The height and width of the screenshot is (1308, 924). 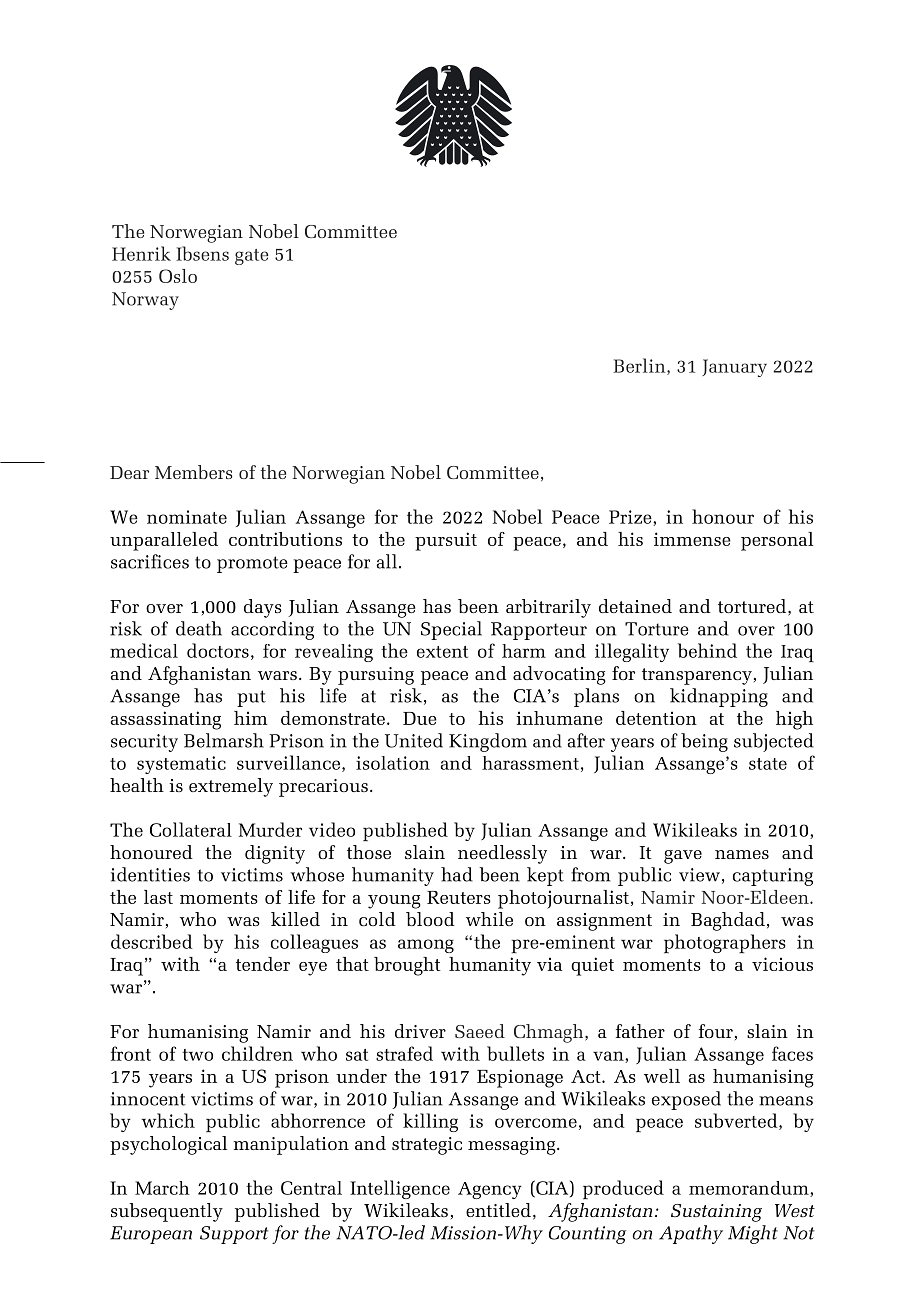 I want to click on Berlin, so click(x=640, y=366).
